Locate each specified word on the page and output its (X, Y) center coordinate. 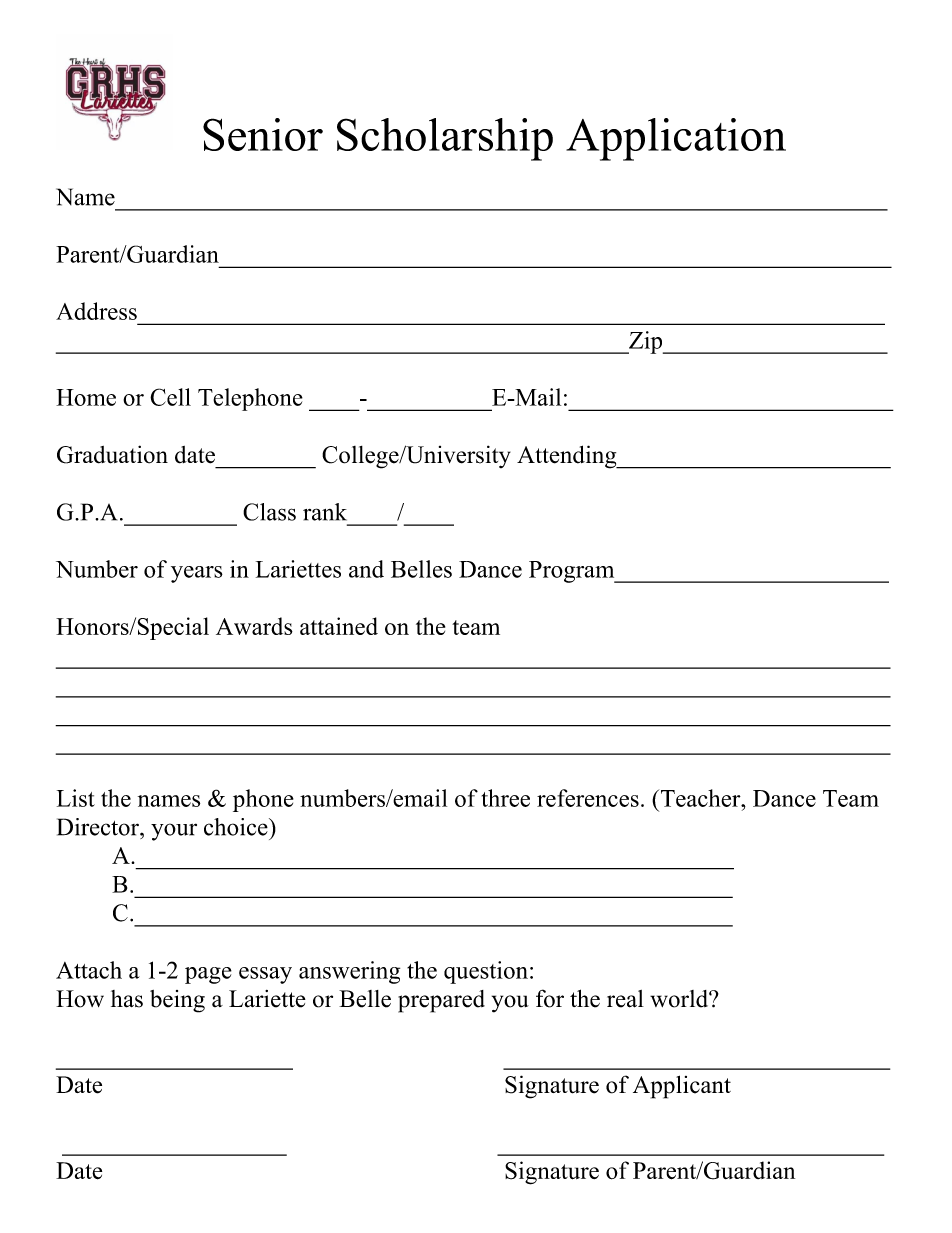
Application (676, 139)
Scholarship (445, 139)
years (197, 574)
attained (339, 626)
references (588, 798)
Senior (263, 134)
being (177, 1001)
